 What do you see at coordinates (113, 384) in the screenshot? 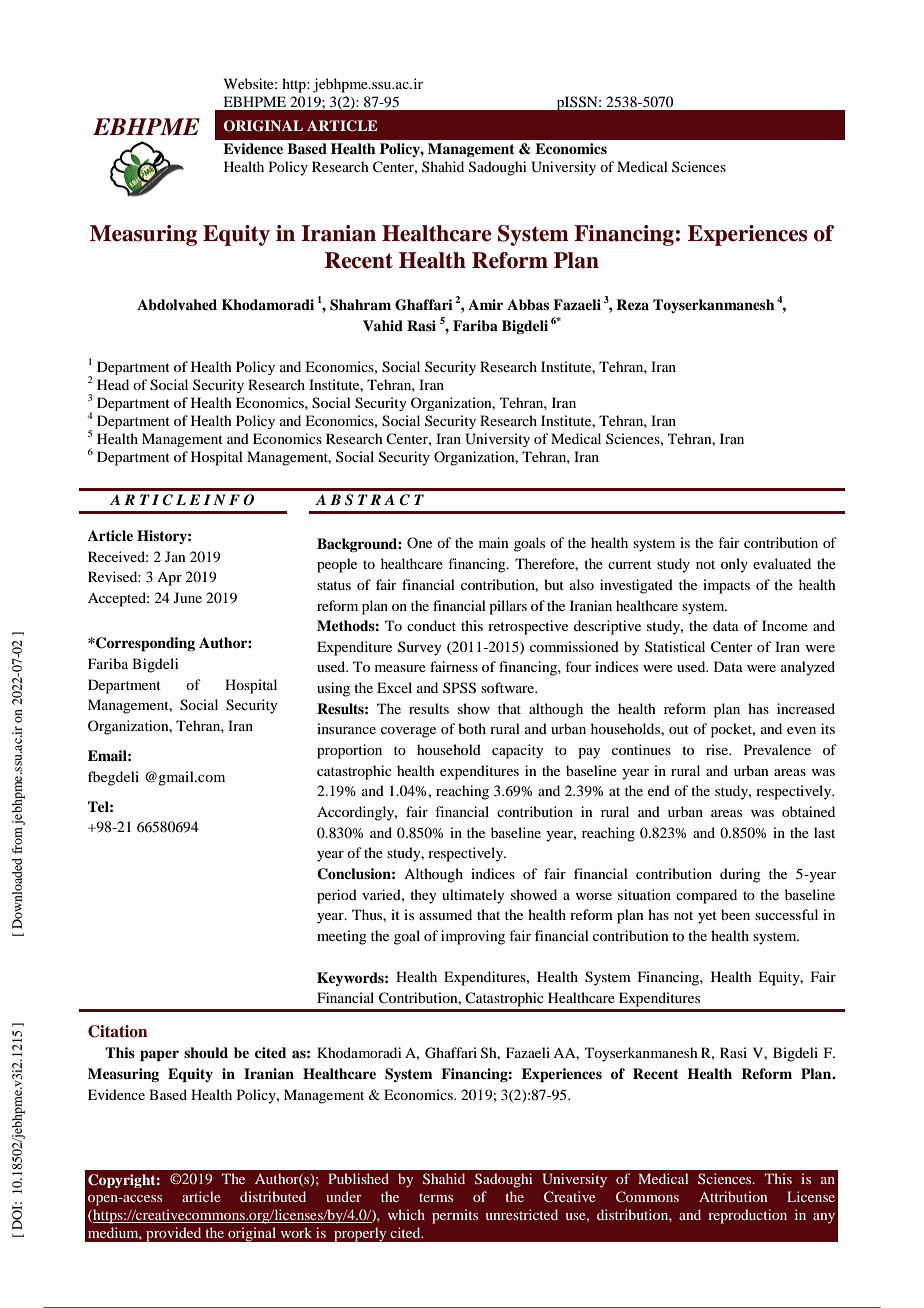
I see `Head` at bounding box center [113, 384].
